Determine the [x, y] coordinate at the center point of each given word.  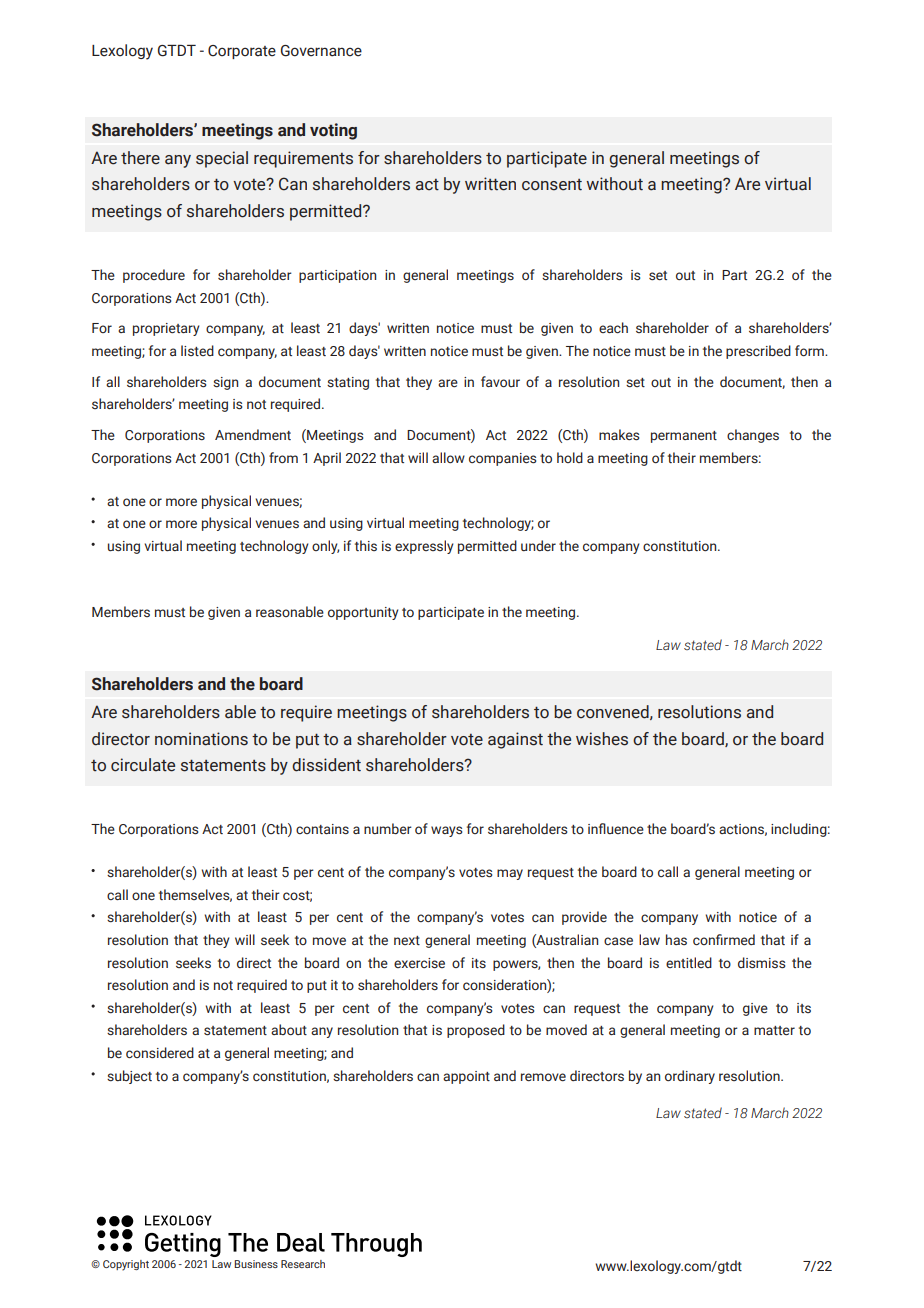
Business [256, 1264]
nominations [201, 739]
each [613, 327]
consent [552, 185]
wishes [602, 739]
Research [303, 1264]
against [515, 740]
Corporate [242, 52]
